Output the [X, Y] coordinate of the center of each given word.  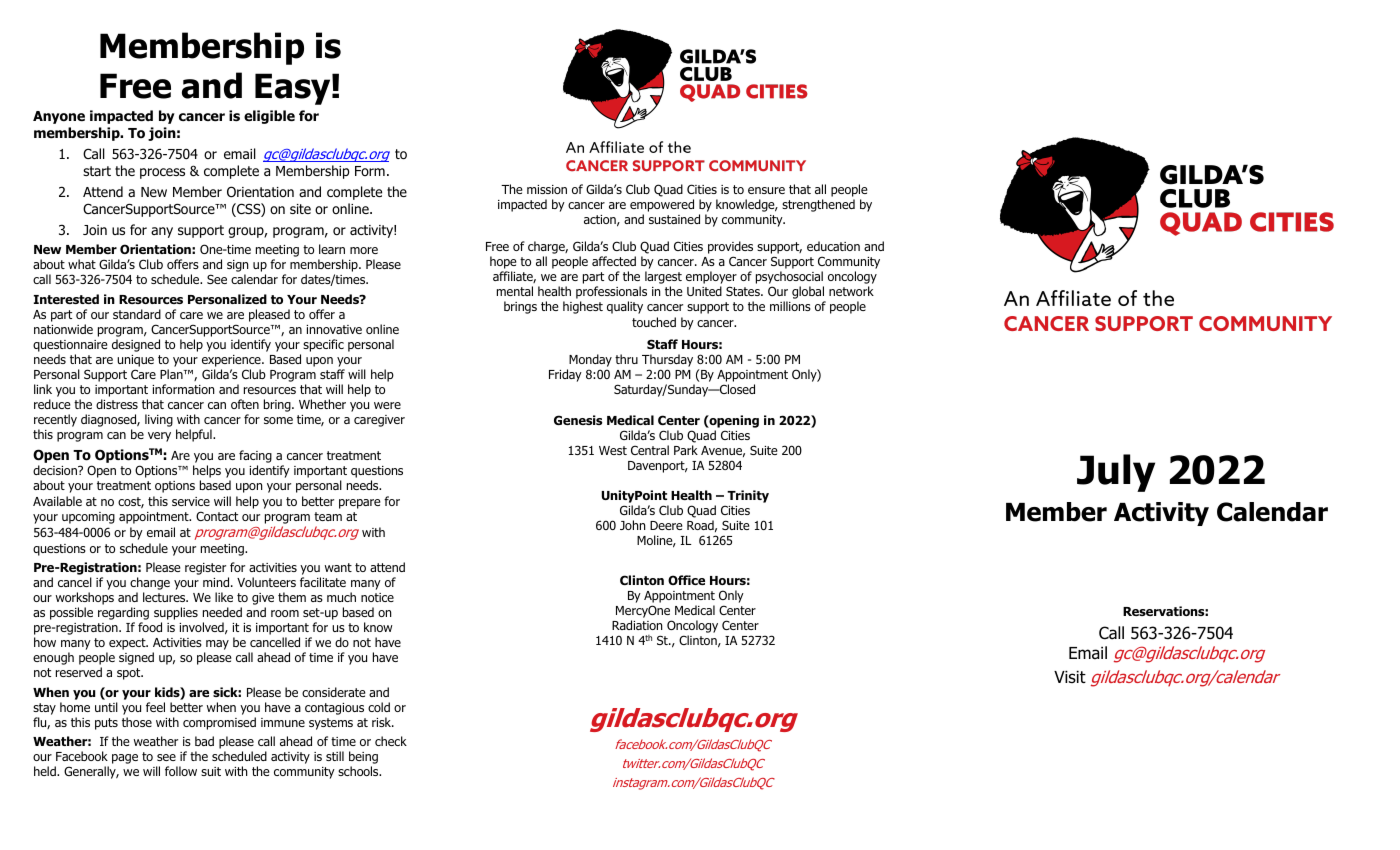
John [632, 525]
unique [135, 361]
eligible [269, 117]
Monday [589, 362]
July [1116, 473]
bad [204, 741]
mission [547, 189]
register [205, 569]
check [391, 741]
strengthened [818, 205]
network [851, 291]
